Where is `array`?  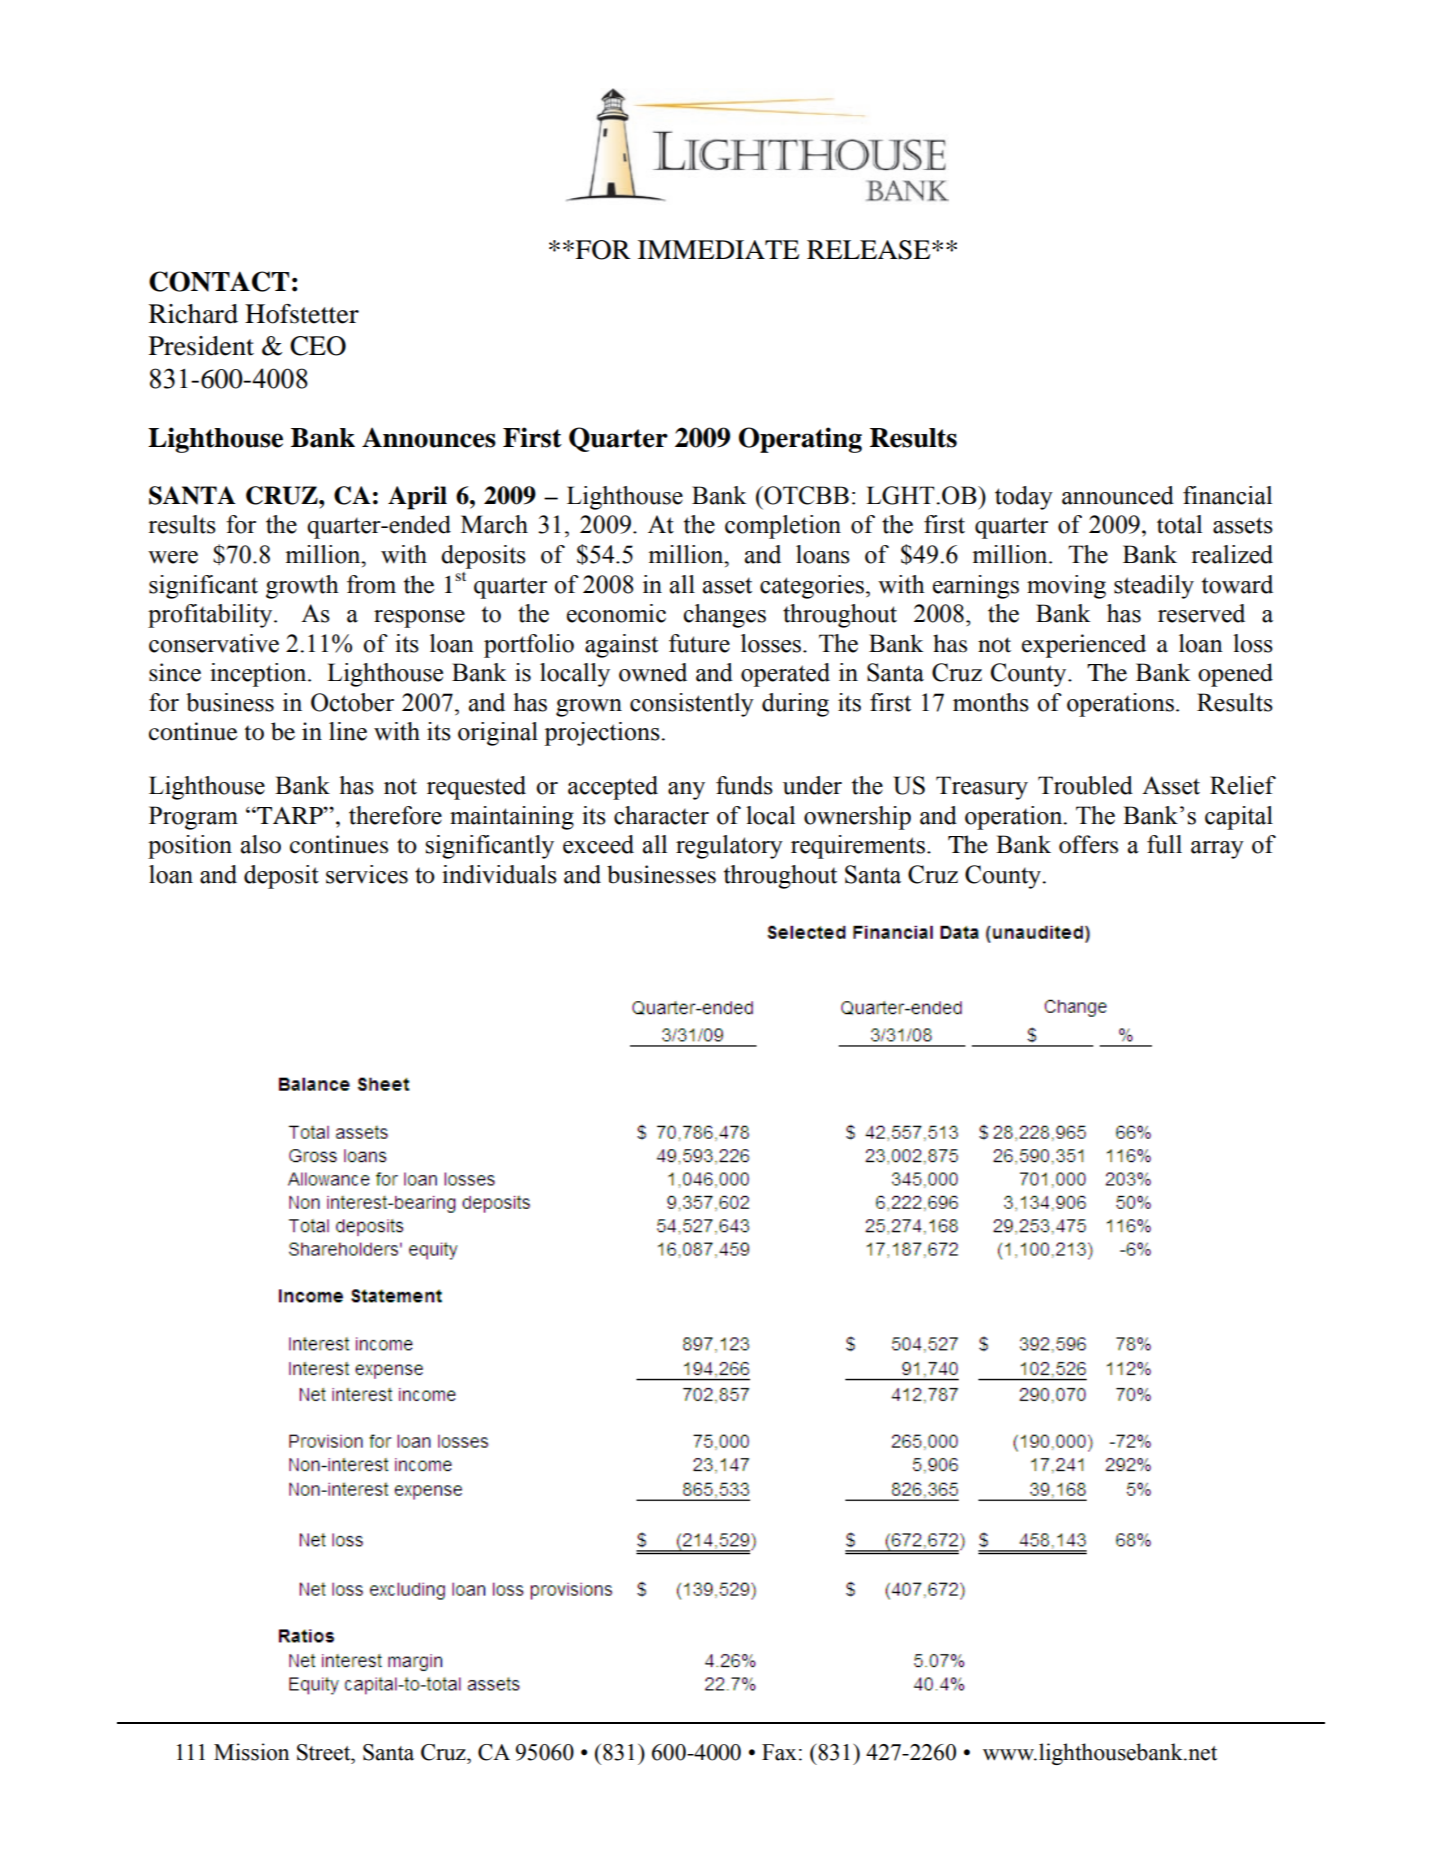
array is located at coordinates (1217, 850).
